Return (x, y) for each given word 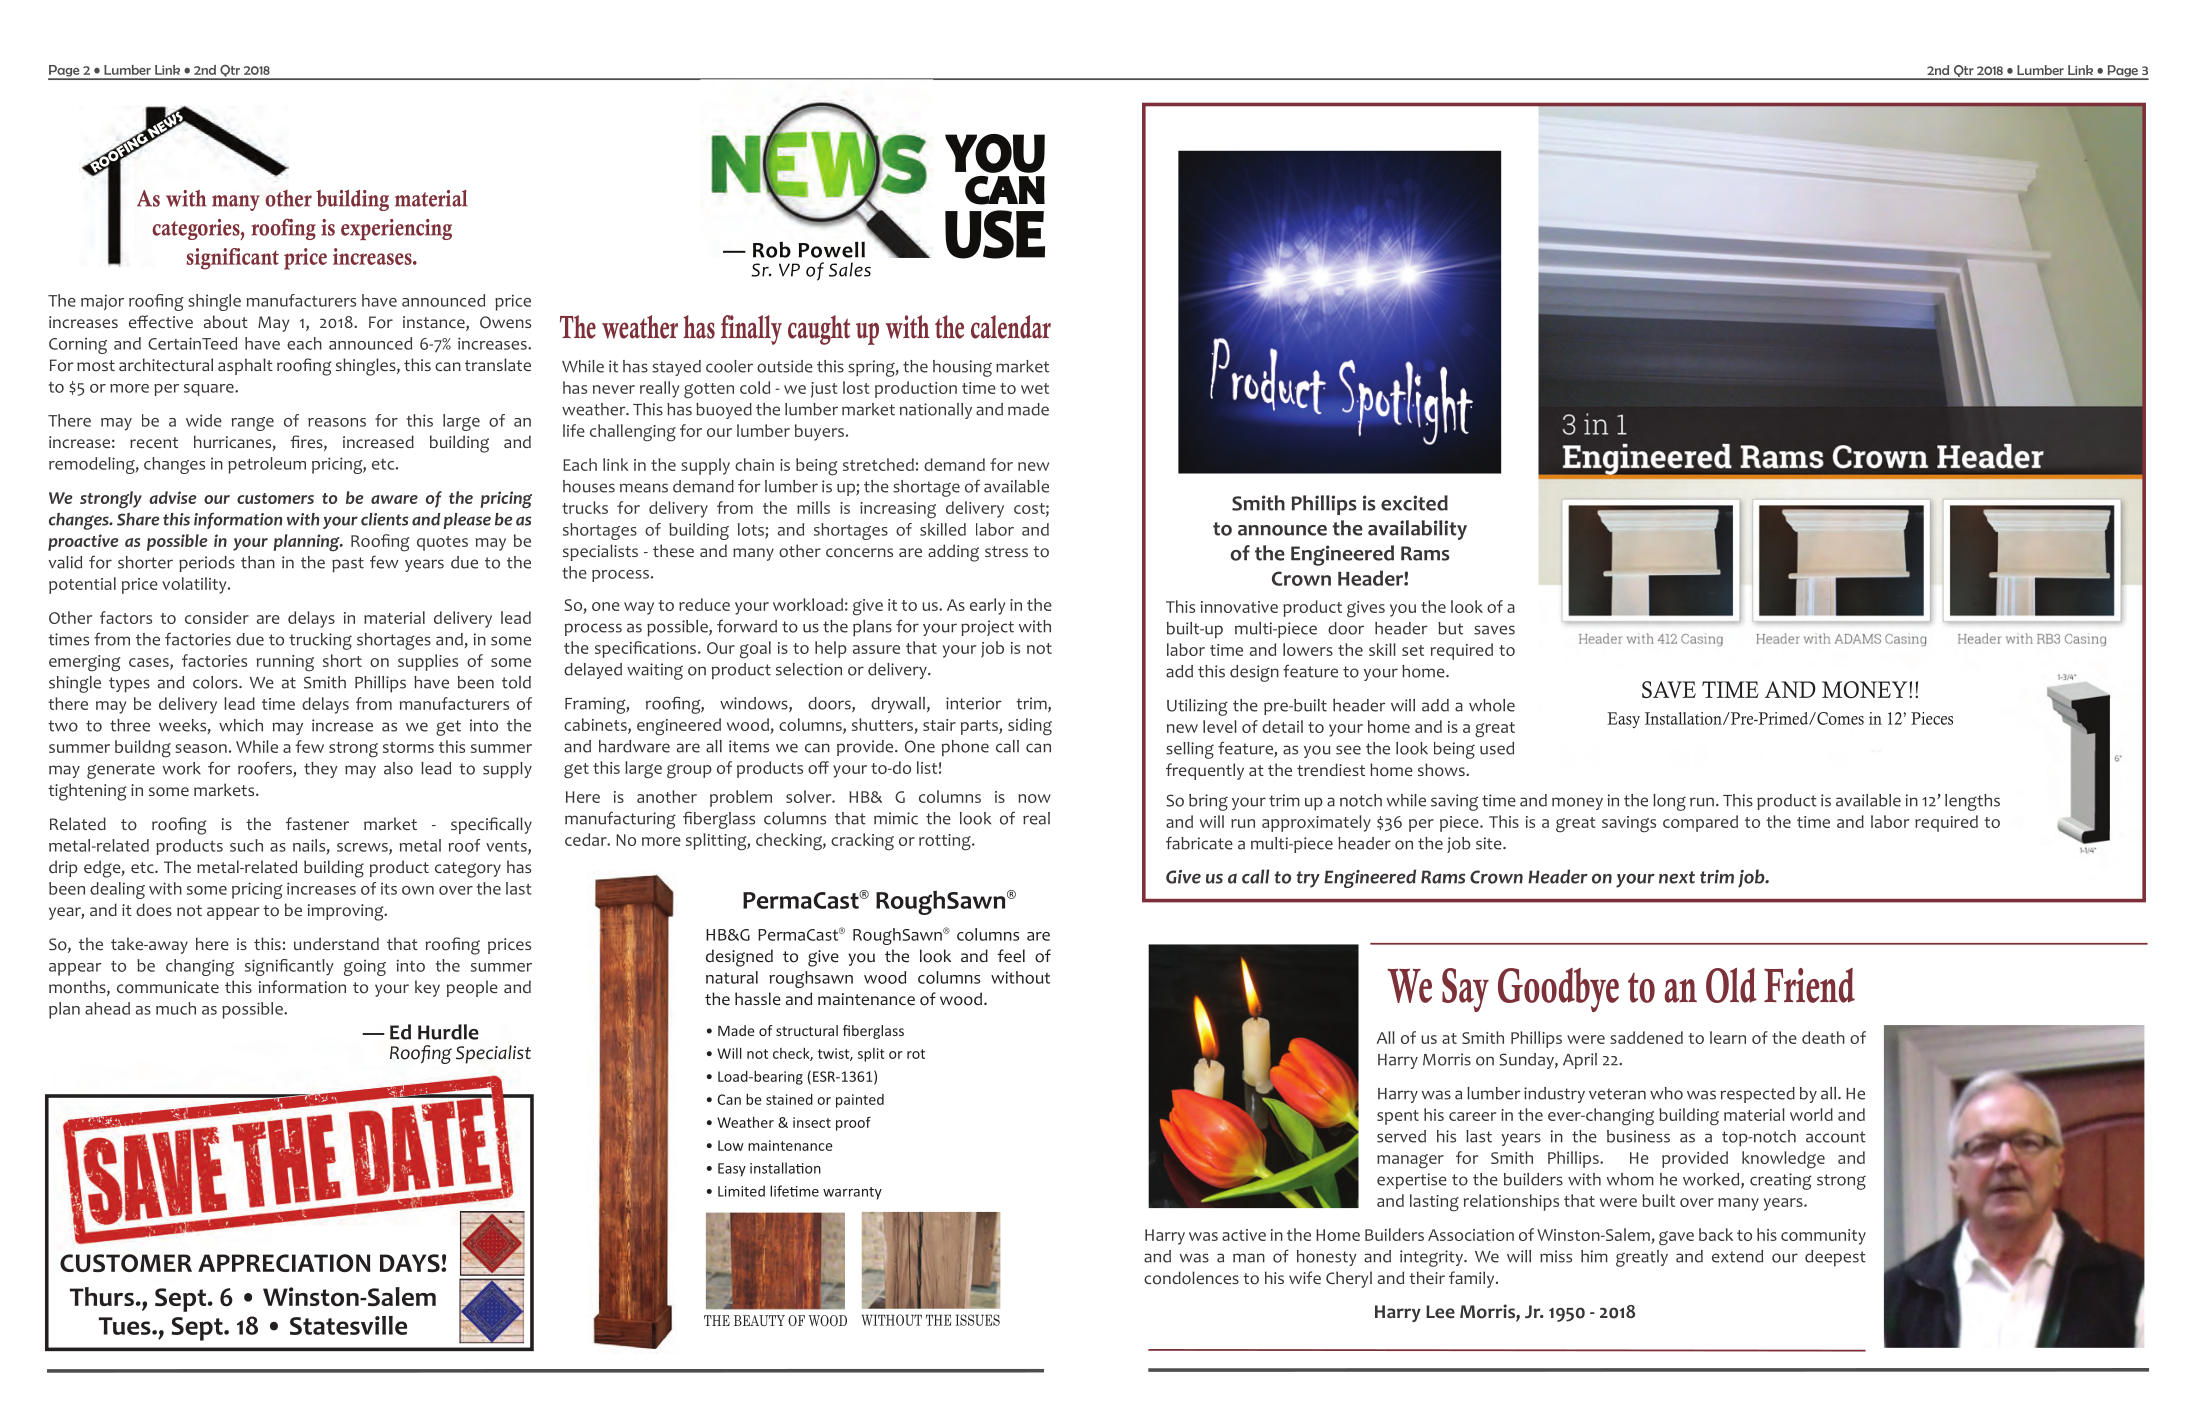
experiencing (396, 229)
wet (1035, 388)
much (176, 1008)
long (1669, 802)
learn (1728, 1037)
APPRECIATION (284, 1263)
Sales (850, 269)
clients (384, 519)
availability (1417, 530)
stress (1006, 551)
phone (965, 748)
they (321, 770)
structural (807, 1030)
